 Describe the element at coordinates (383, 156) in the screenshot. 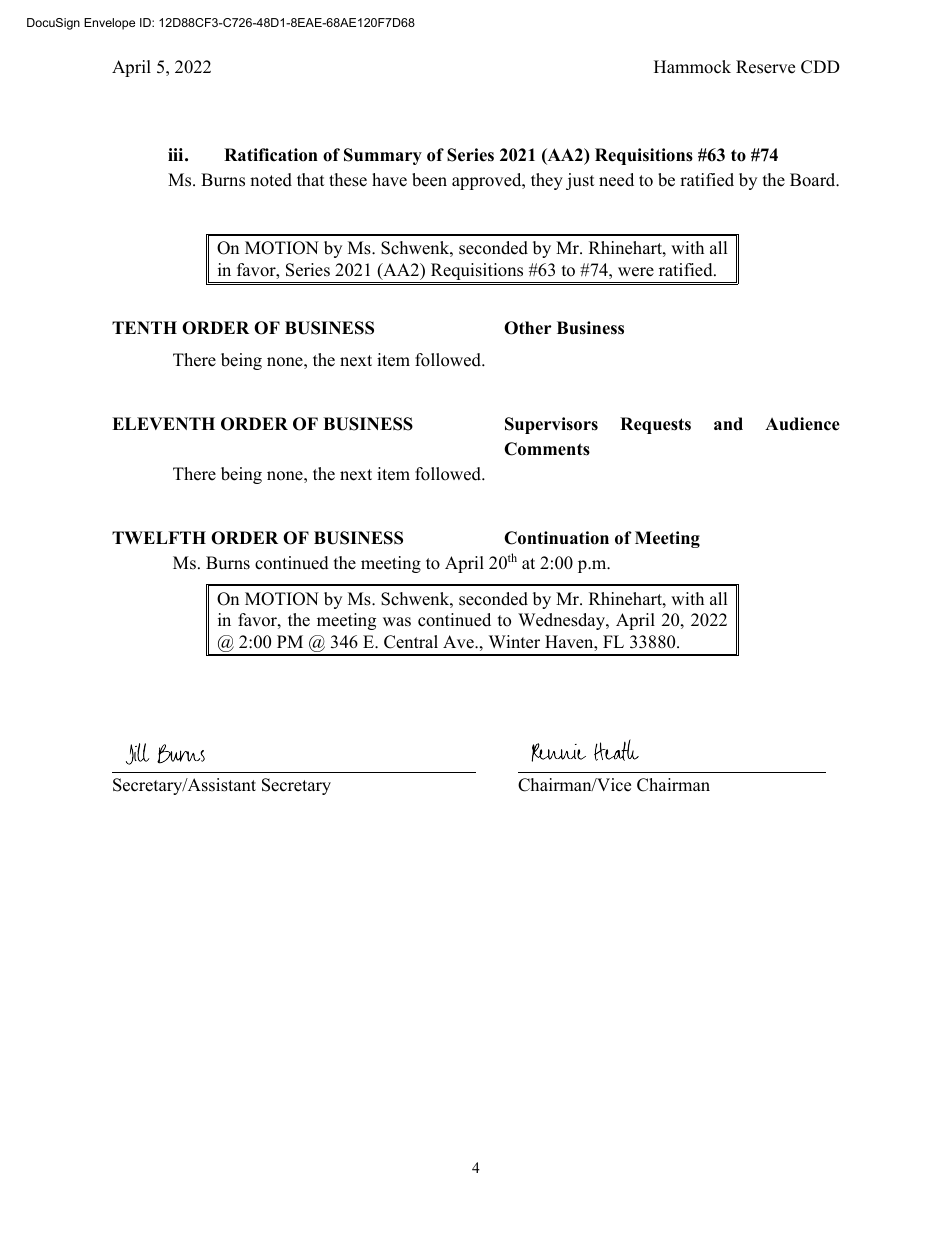

I see `Summary` at that location.
